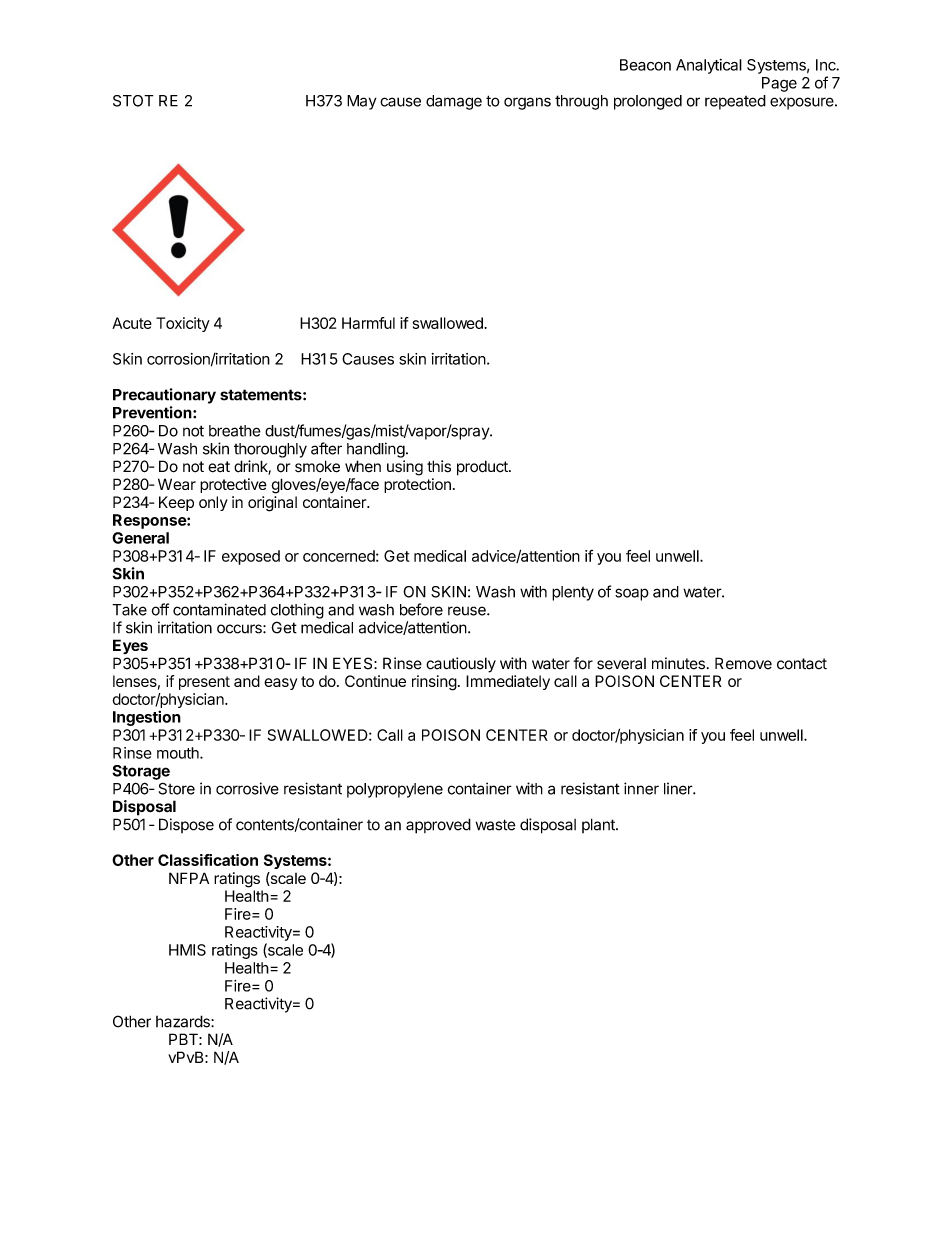 This screenshot has width=952, height=1233. Describe the element at coordinates (208, 860) in the screenshot. I see `Classification` at that location.
